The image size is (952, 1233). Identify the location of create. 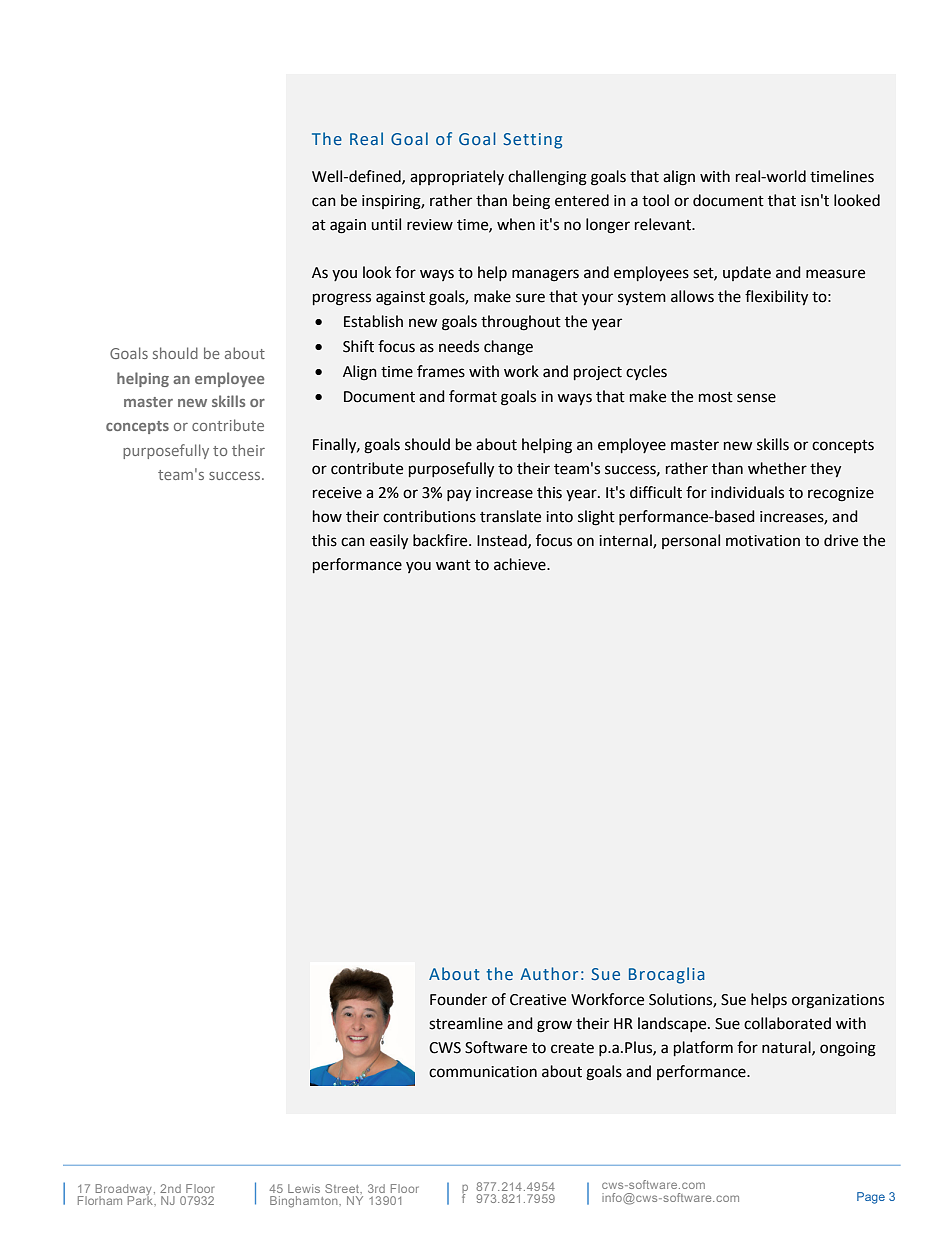
(572, 1048).
